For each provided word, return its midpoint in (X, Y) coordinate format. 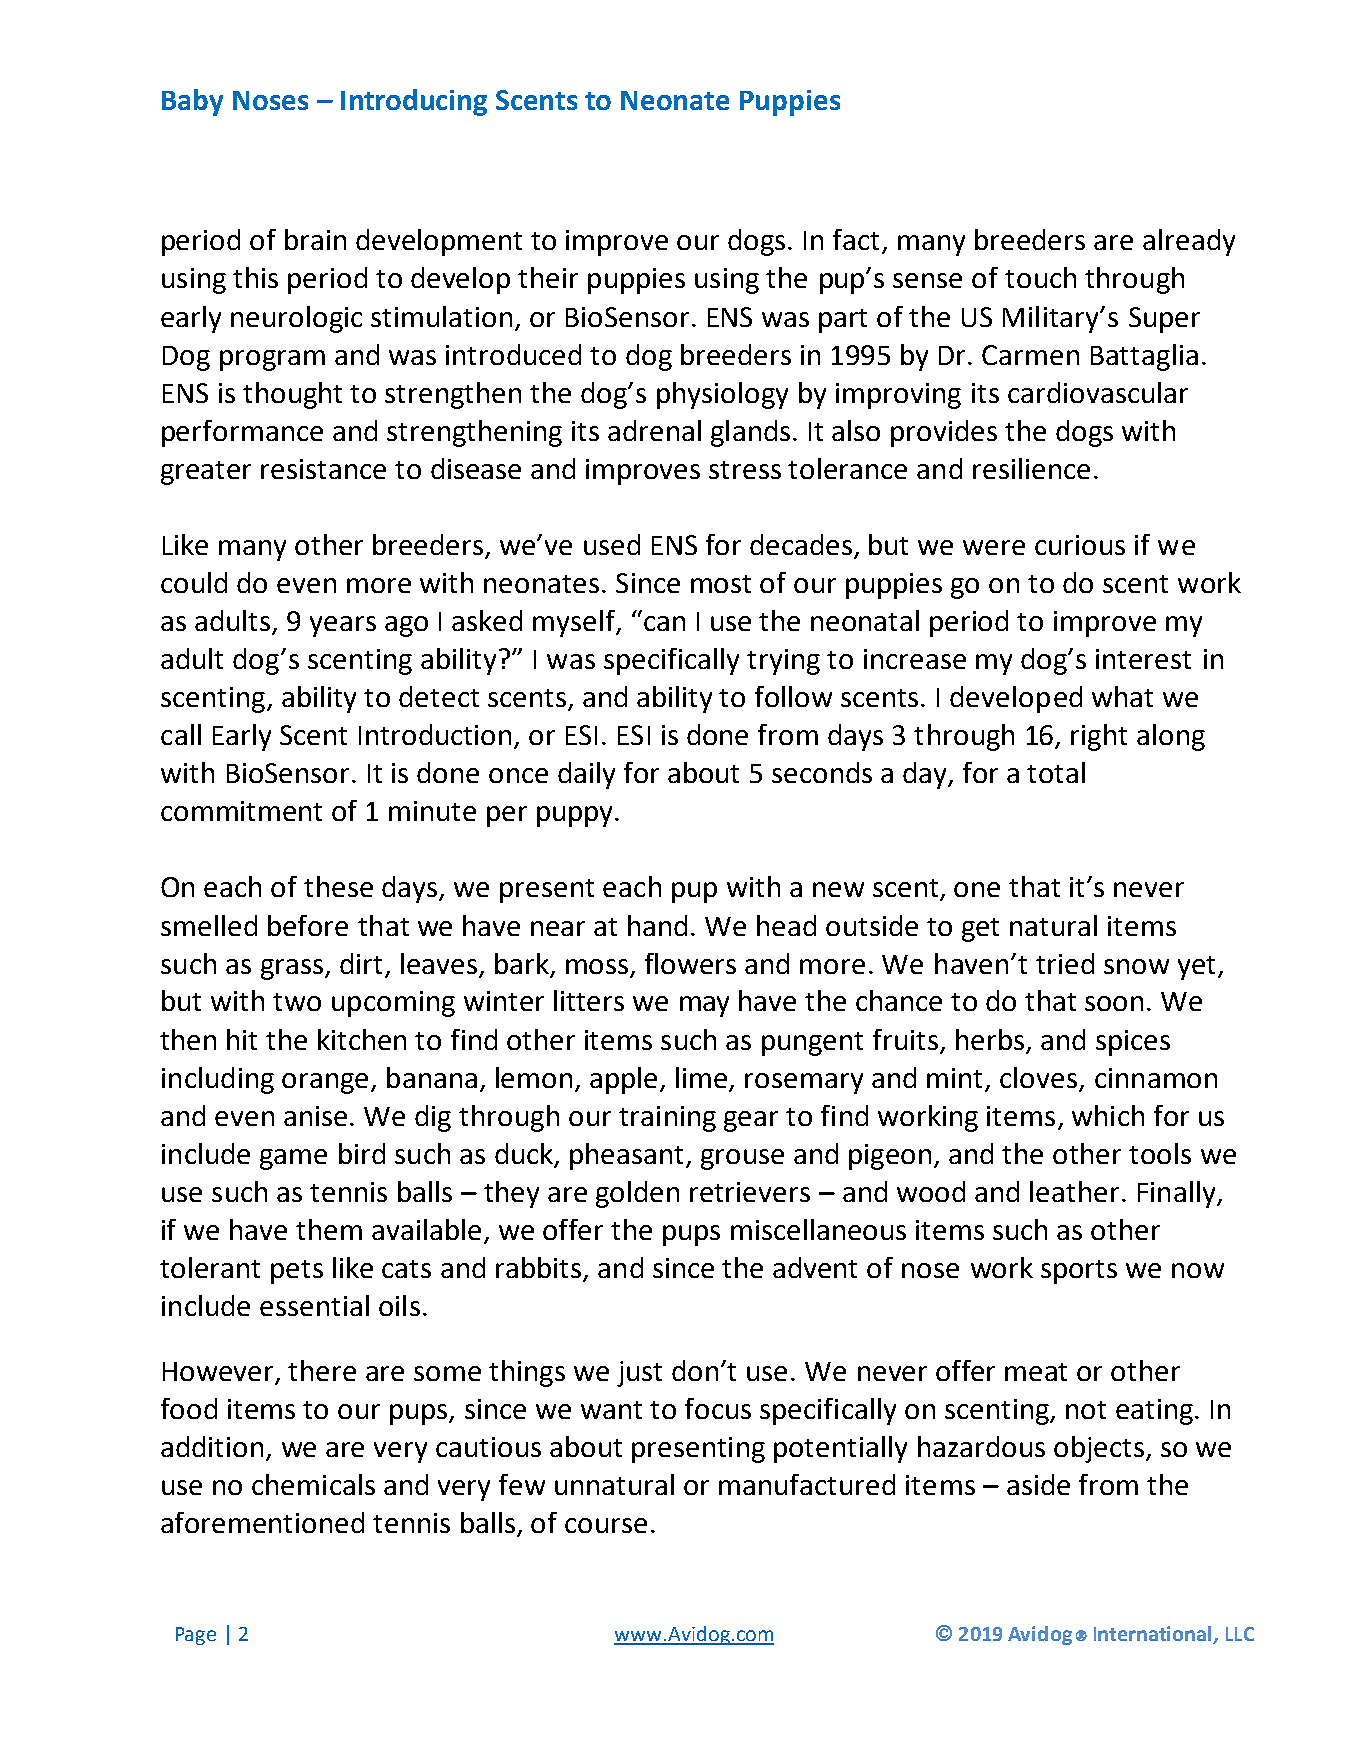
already (1189, 242)
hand (657, 925)
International (1152, 1633)
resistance (323, 469)
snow (1136, 966)
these (338, 886)
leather (1074, 1191)
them (329, 1229)
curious (1080, 545)
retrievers (750, 1192)
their (548, 277)
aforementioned (262, 1522)
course (606, 1525)
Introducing (414, 102)
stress (745, 470)
